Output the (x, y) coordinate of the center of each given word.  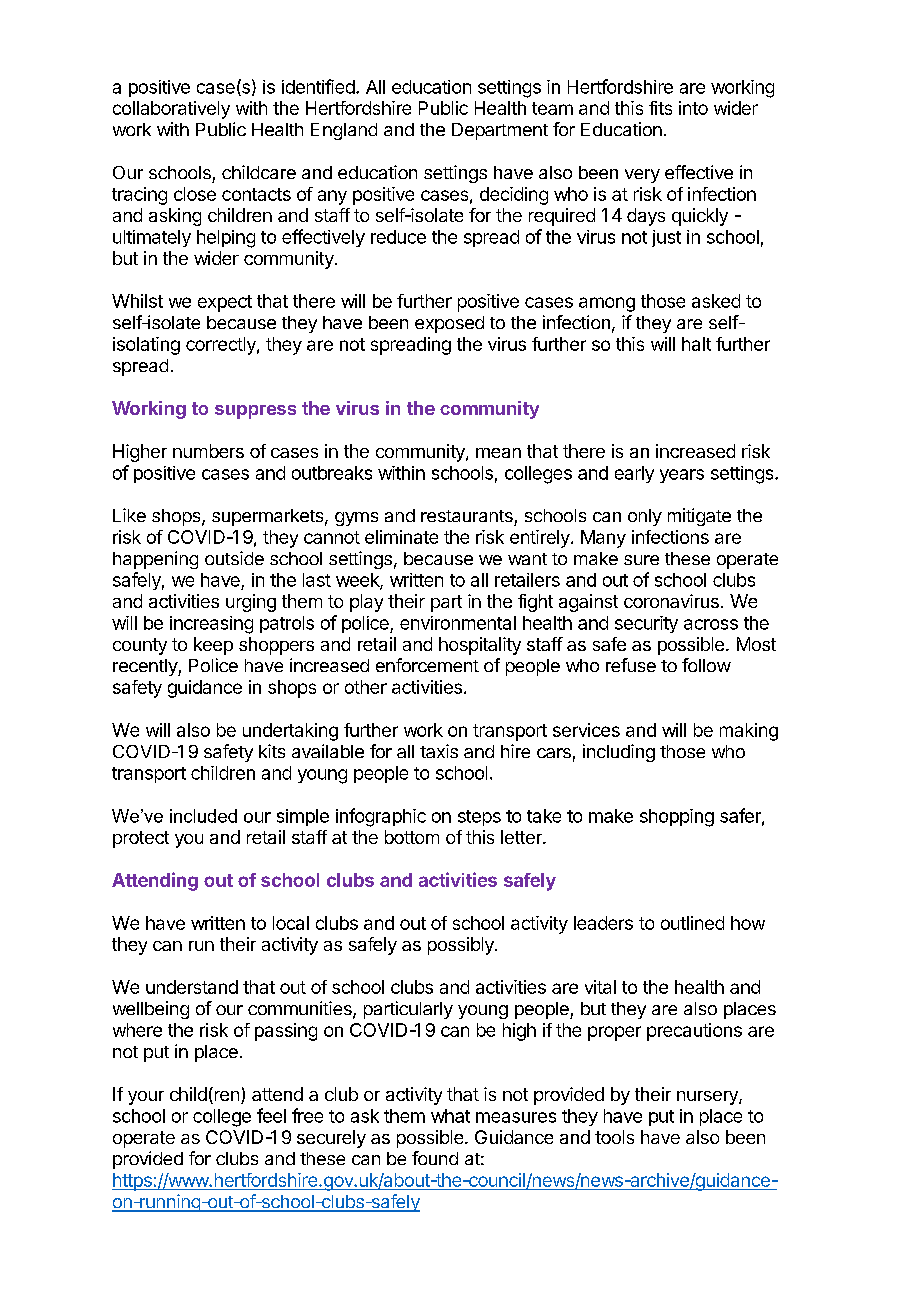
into (693, 108)
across (711, 624)
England (344, 131)
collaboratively (171, 110)
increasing (211, 625)
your (146, 1098)
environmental (458, 623)
